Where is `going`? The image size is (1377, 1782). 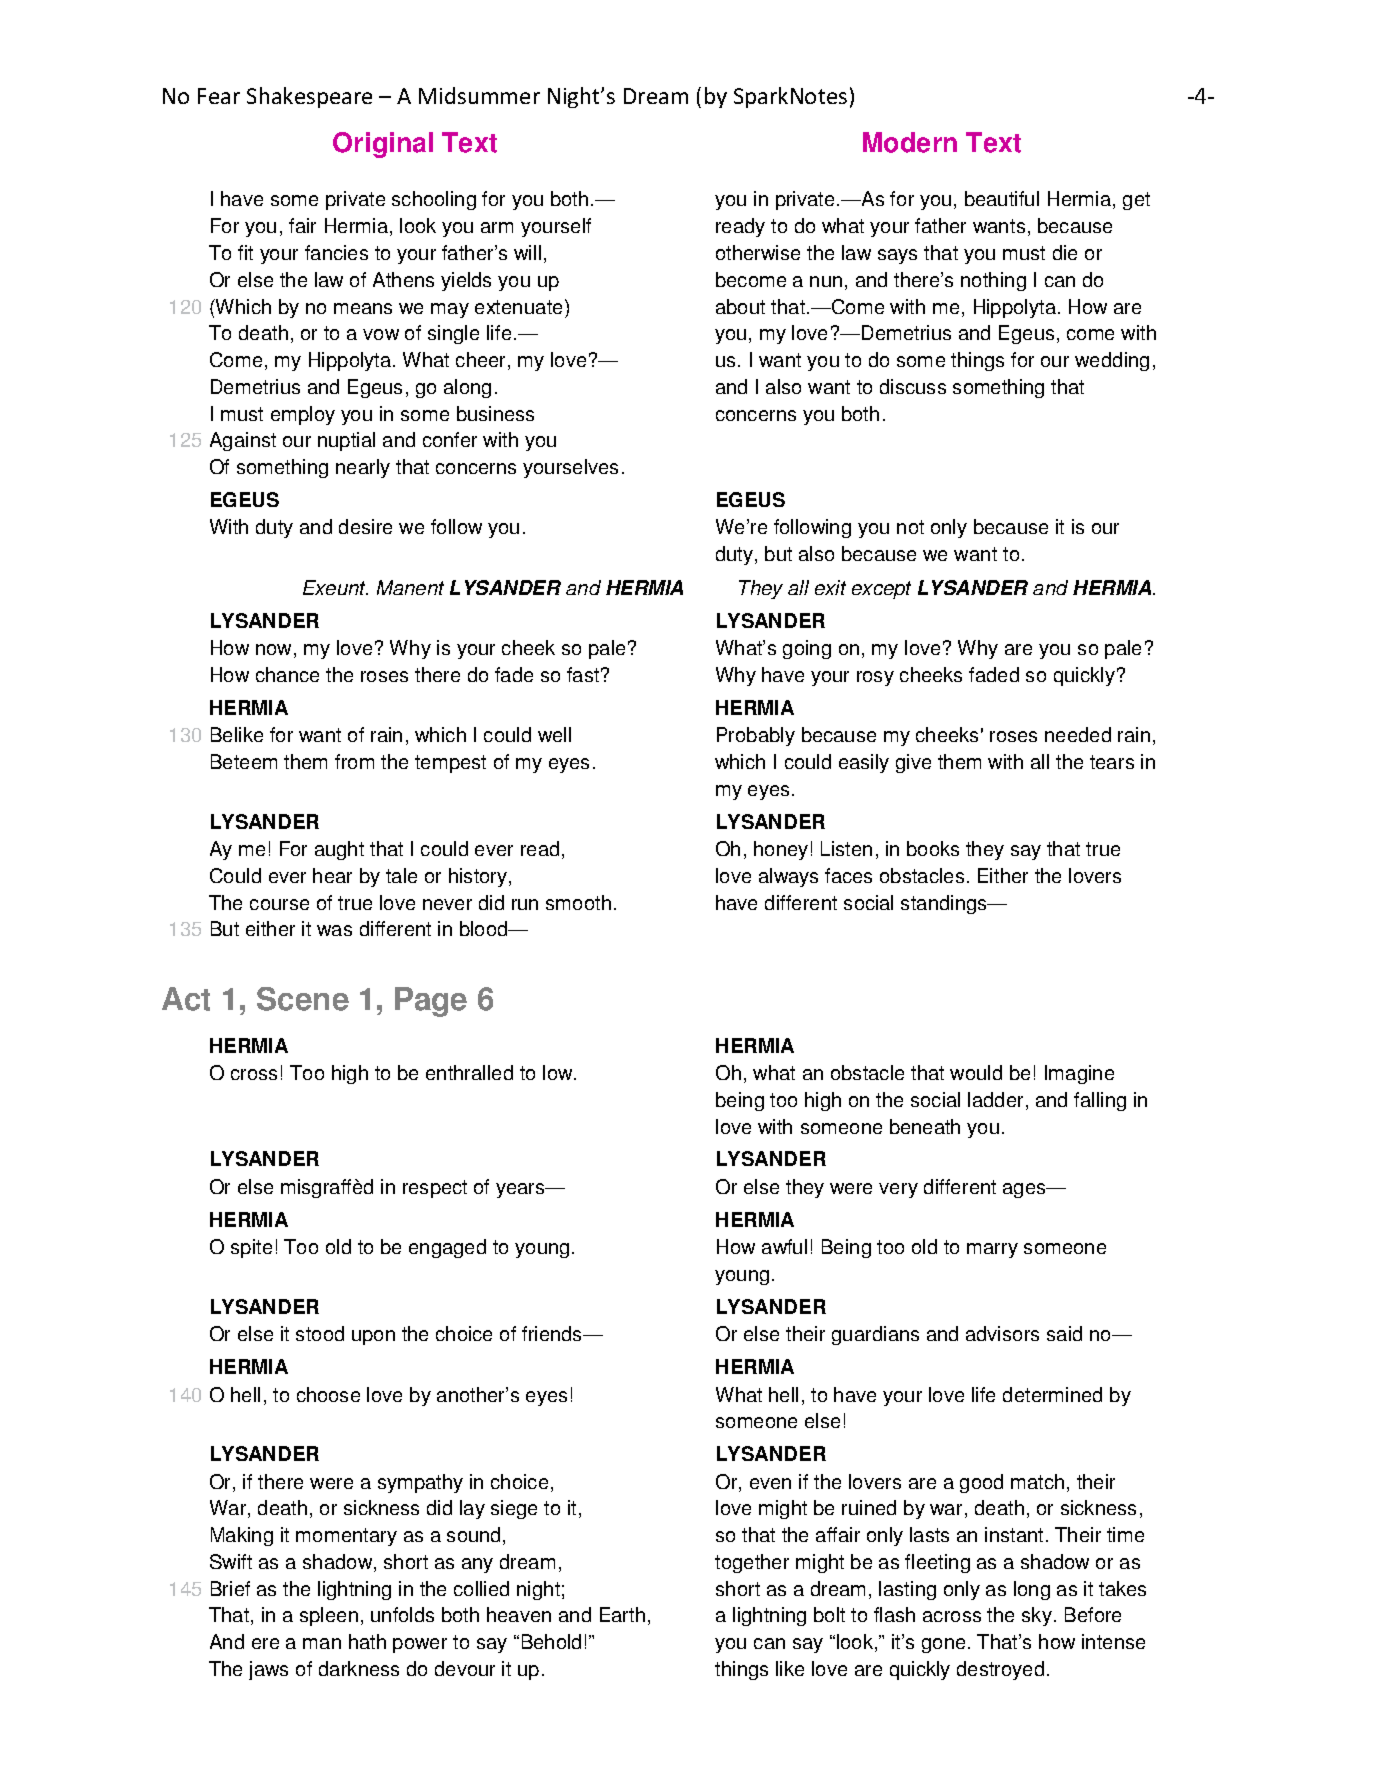 going is located at coordinates (807, 649).
